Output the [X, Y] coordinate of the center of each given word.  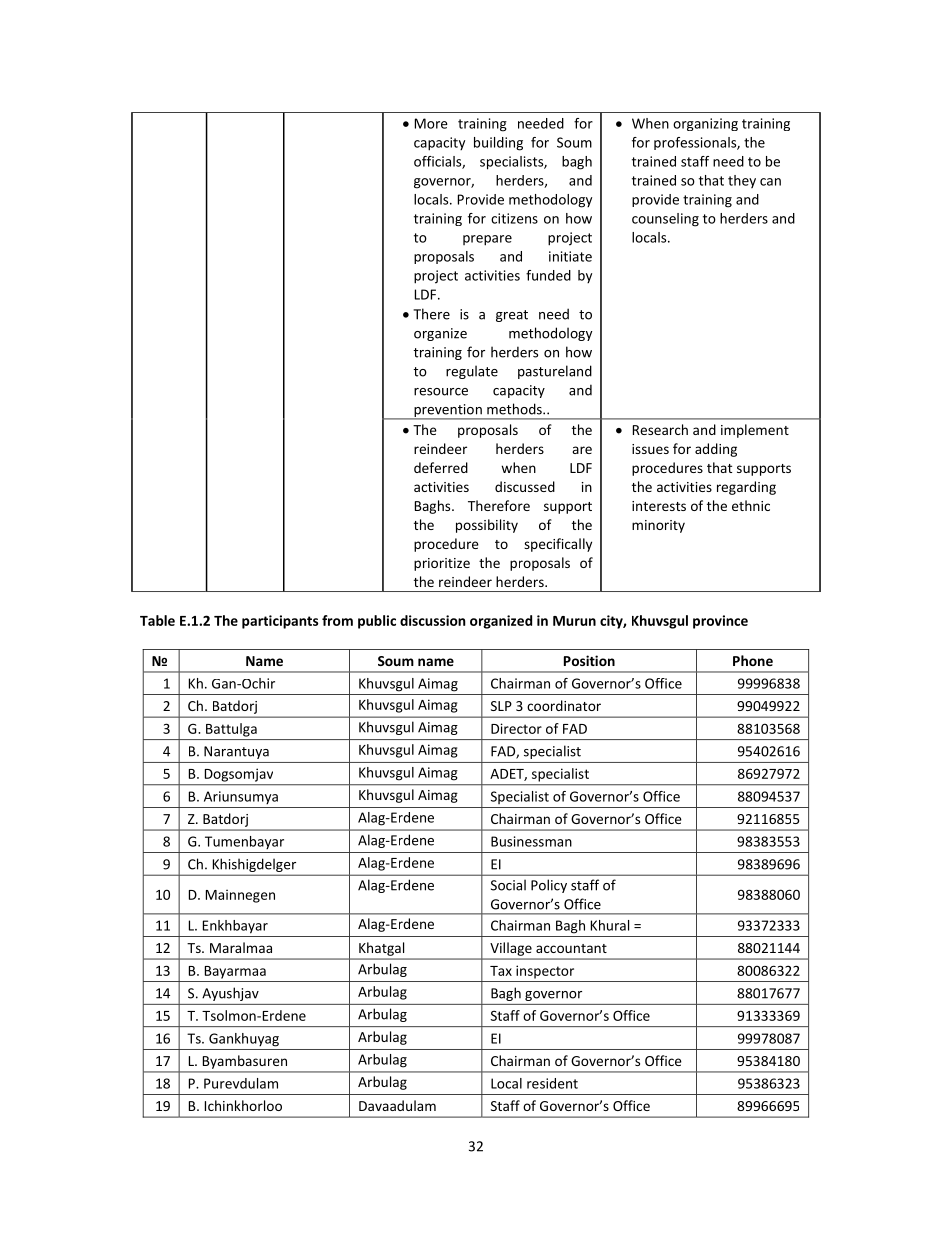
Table [157, 620]
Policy [549, 886]
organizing [705, 124]
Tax [501, 971]
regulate [472, 372]
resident [552, 1083]
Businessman [531, 841]
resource [441, 392]
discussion [433, 620]
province [720, 622]
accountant [571, 948]
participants [280, 622]
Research [660, 429]
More [431, 123]
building [498, 144]
